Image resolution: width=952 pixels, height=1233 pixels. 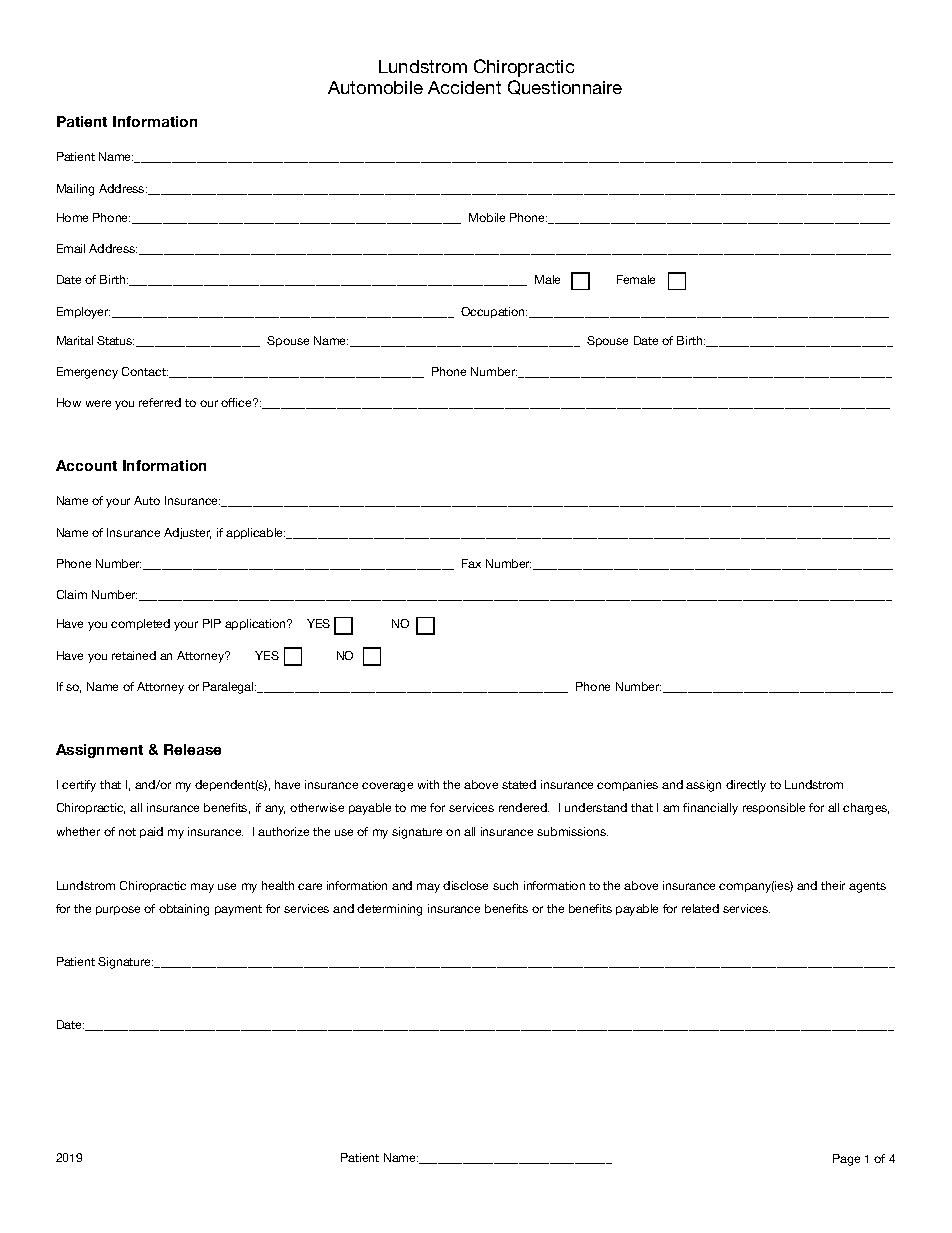 What do you see at coordinates (75, 190) in the page?
I see `Mailing` at bounding box center [75, 190].
